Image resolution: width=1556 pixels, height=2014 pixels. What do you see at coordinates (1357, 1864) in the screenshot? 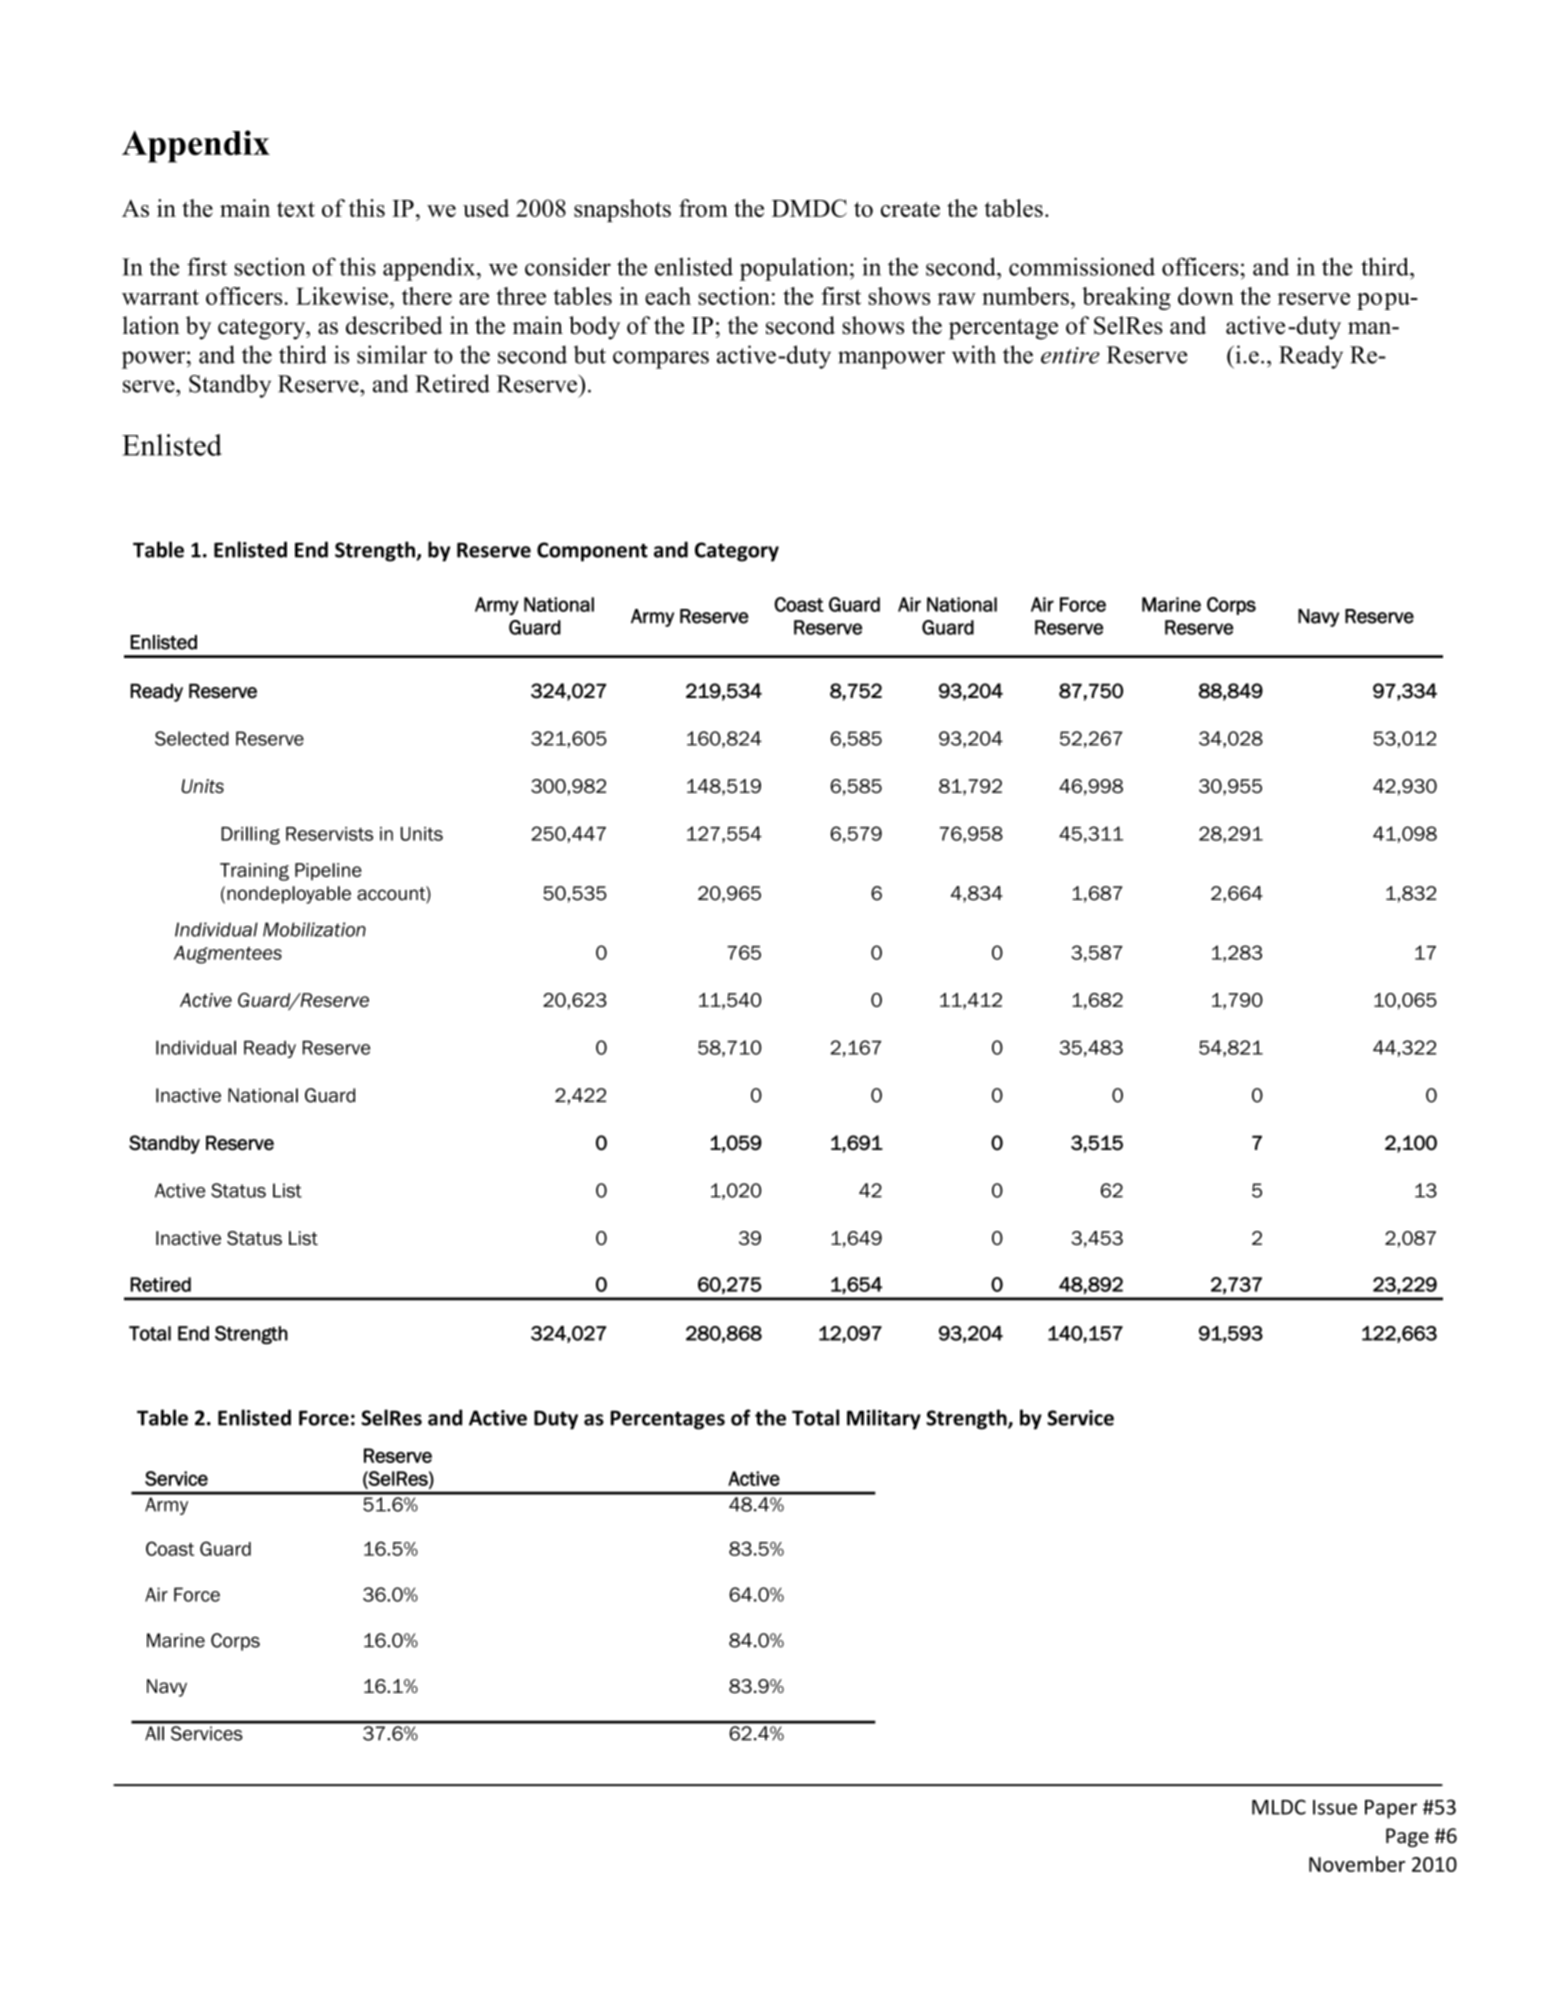
I see `November` at bounding box center [1357, 1864].
